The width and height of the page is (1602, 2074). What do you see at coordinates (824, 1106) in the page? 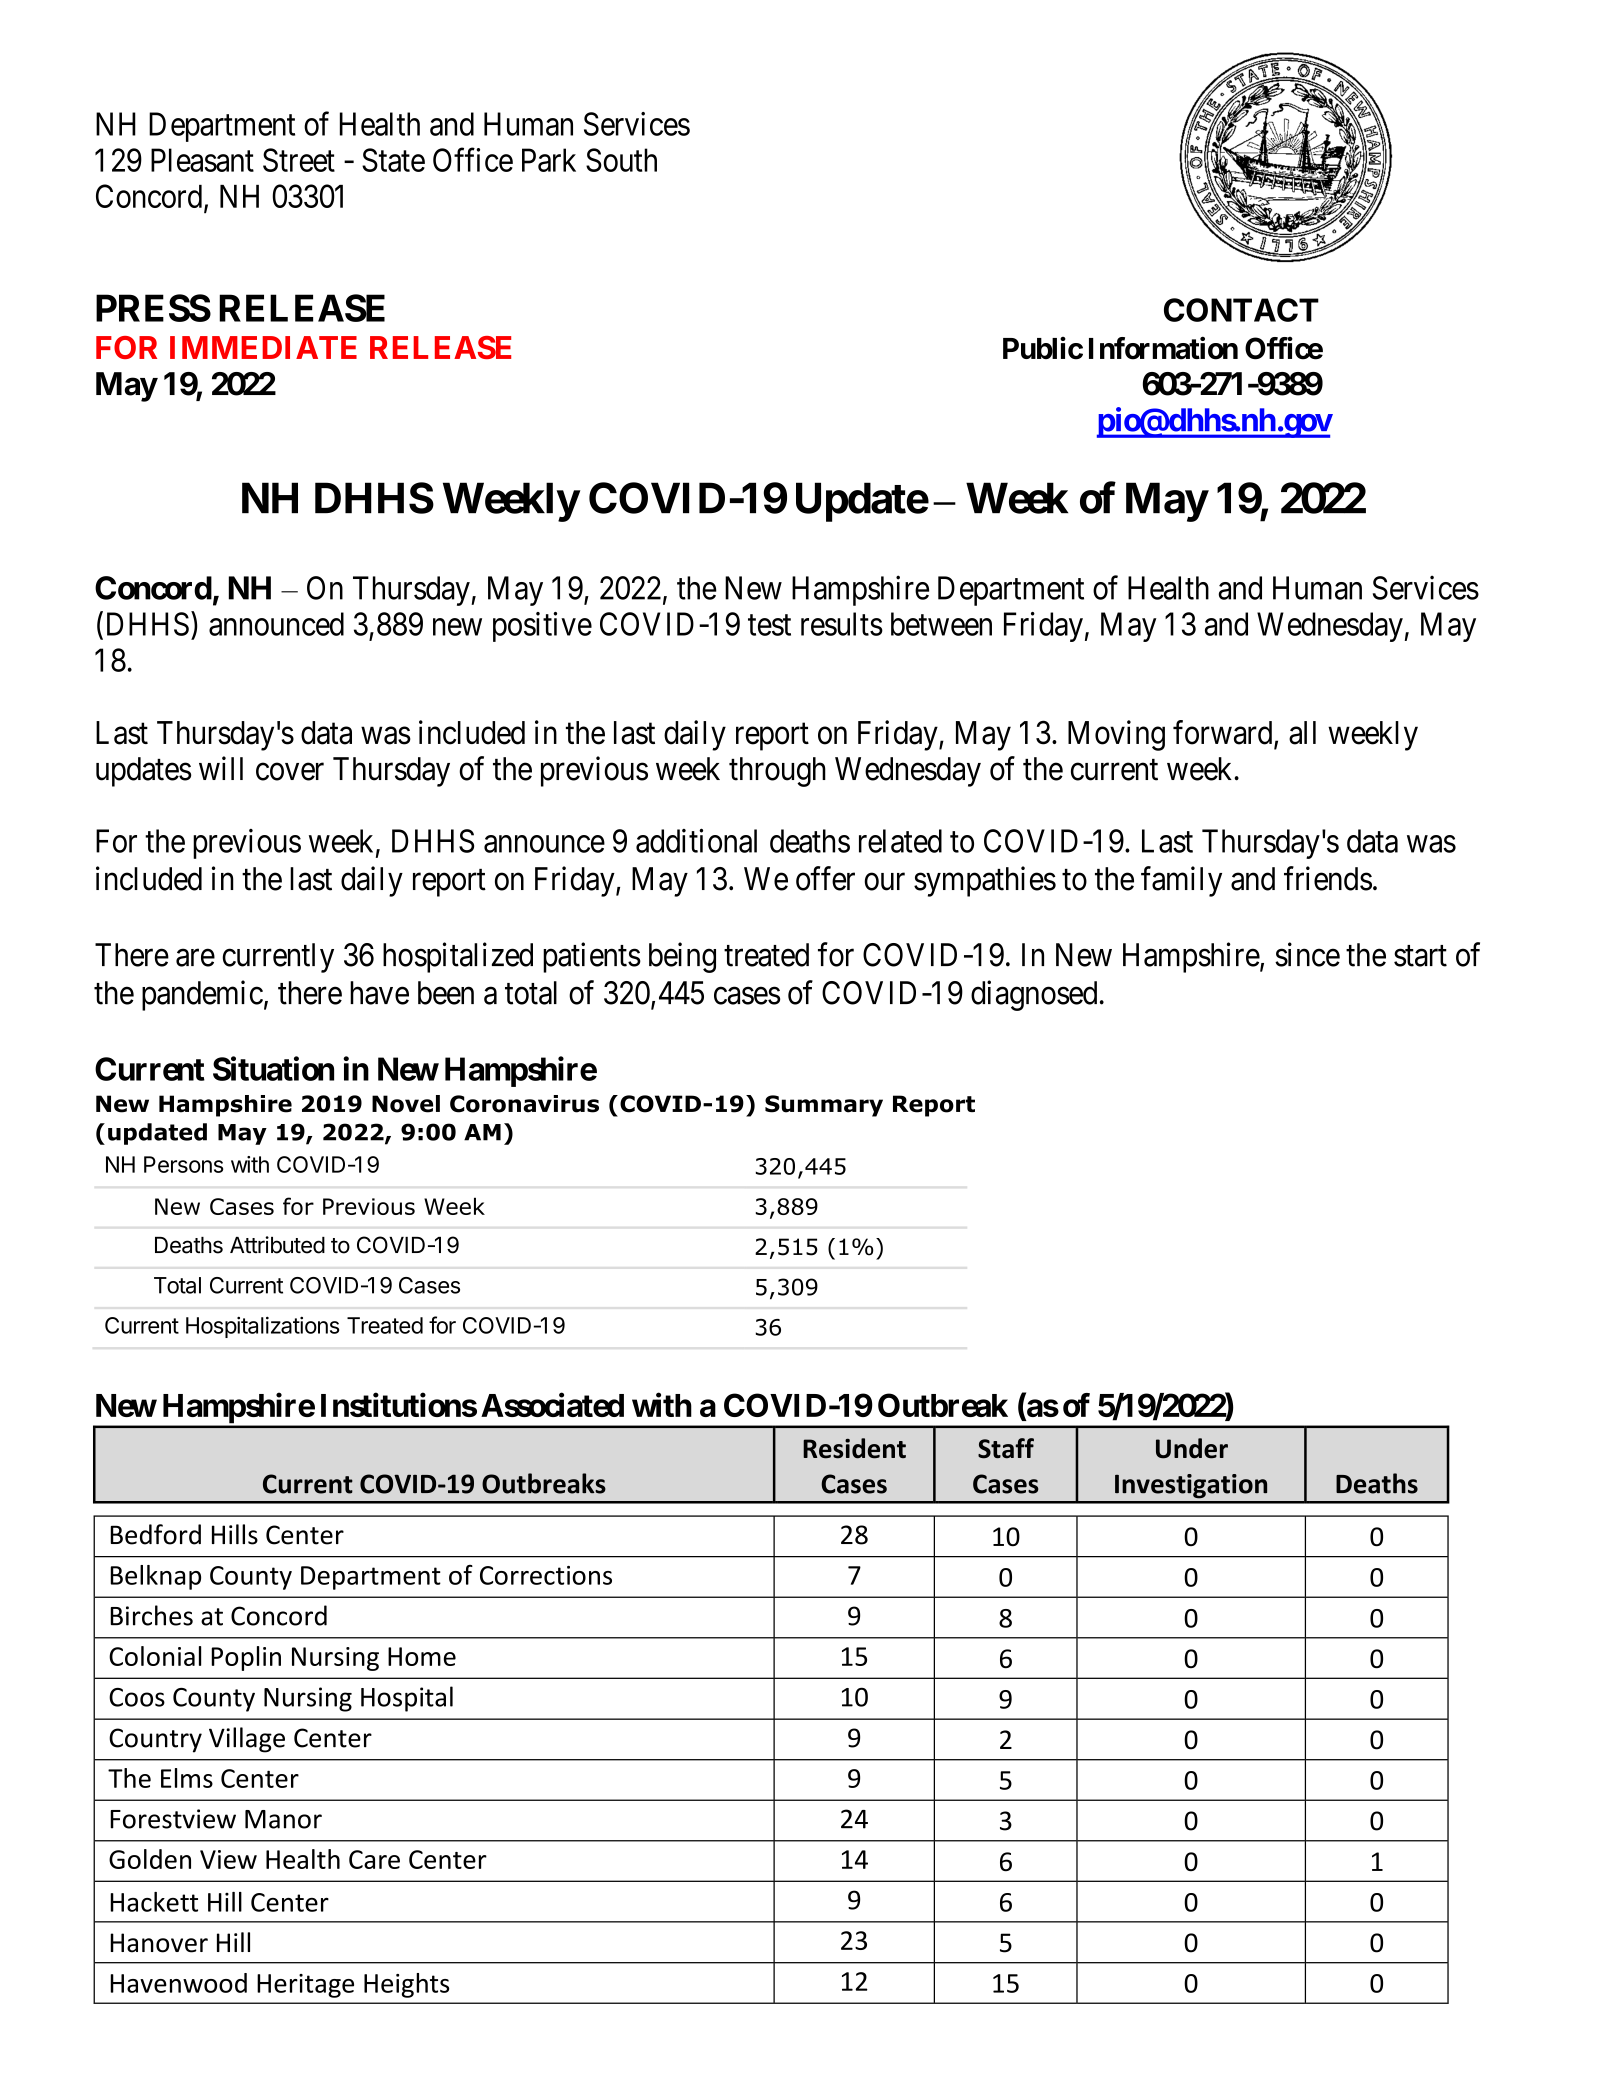
I see `Summary` at bounding box center [824, 1106].
